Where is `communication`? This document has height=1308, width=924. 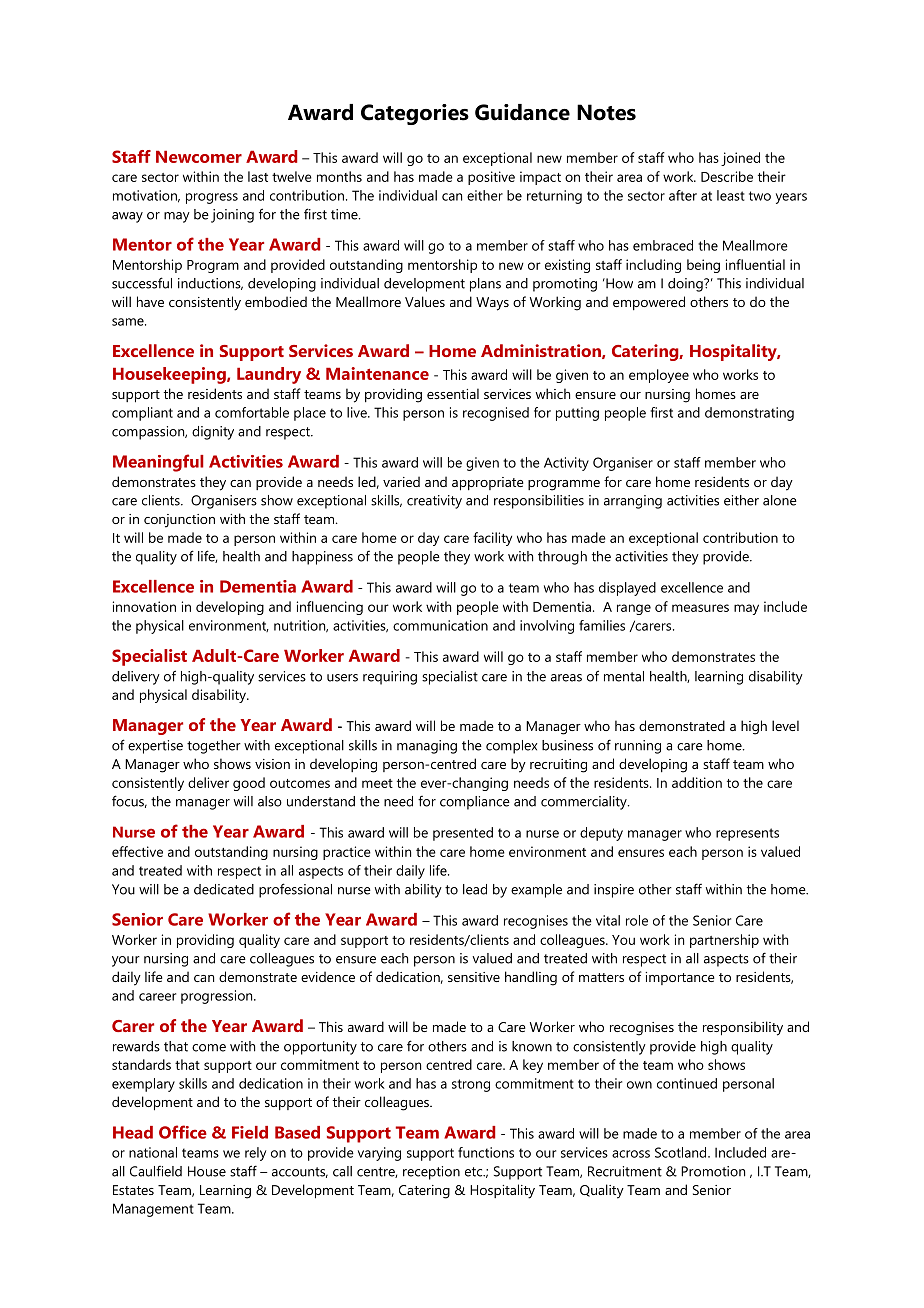 communication is located at coordinates (440, 625).
